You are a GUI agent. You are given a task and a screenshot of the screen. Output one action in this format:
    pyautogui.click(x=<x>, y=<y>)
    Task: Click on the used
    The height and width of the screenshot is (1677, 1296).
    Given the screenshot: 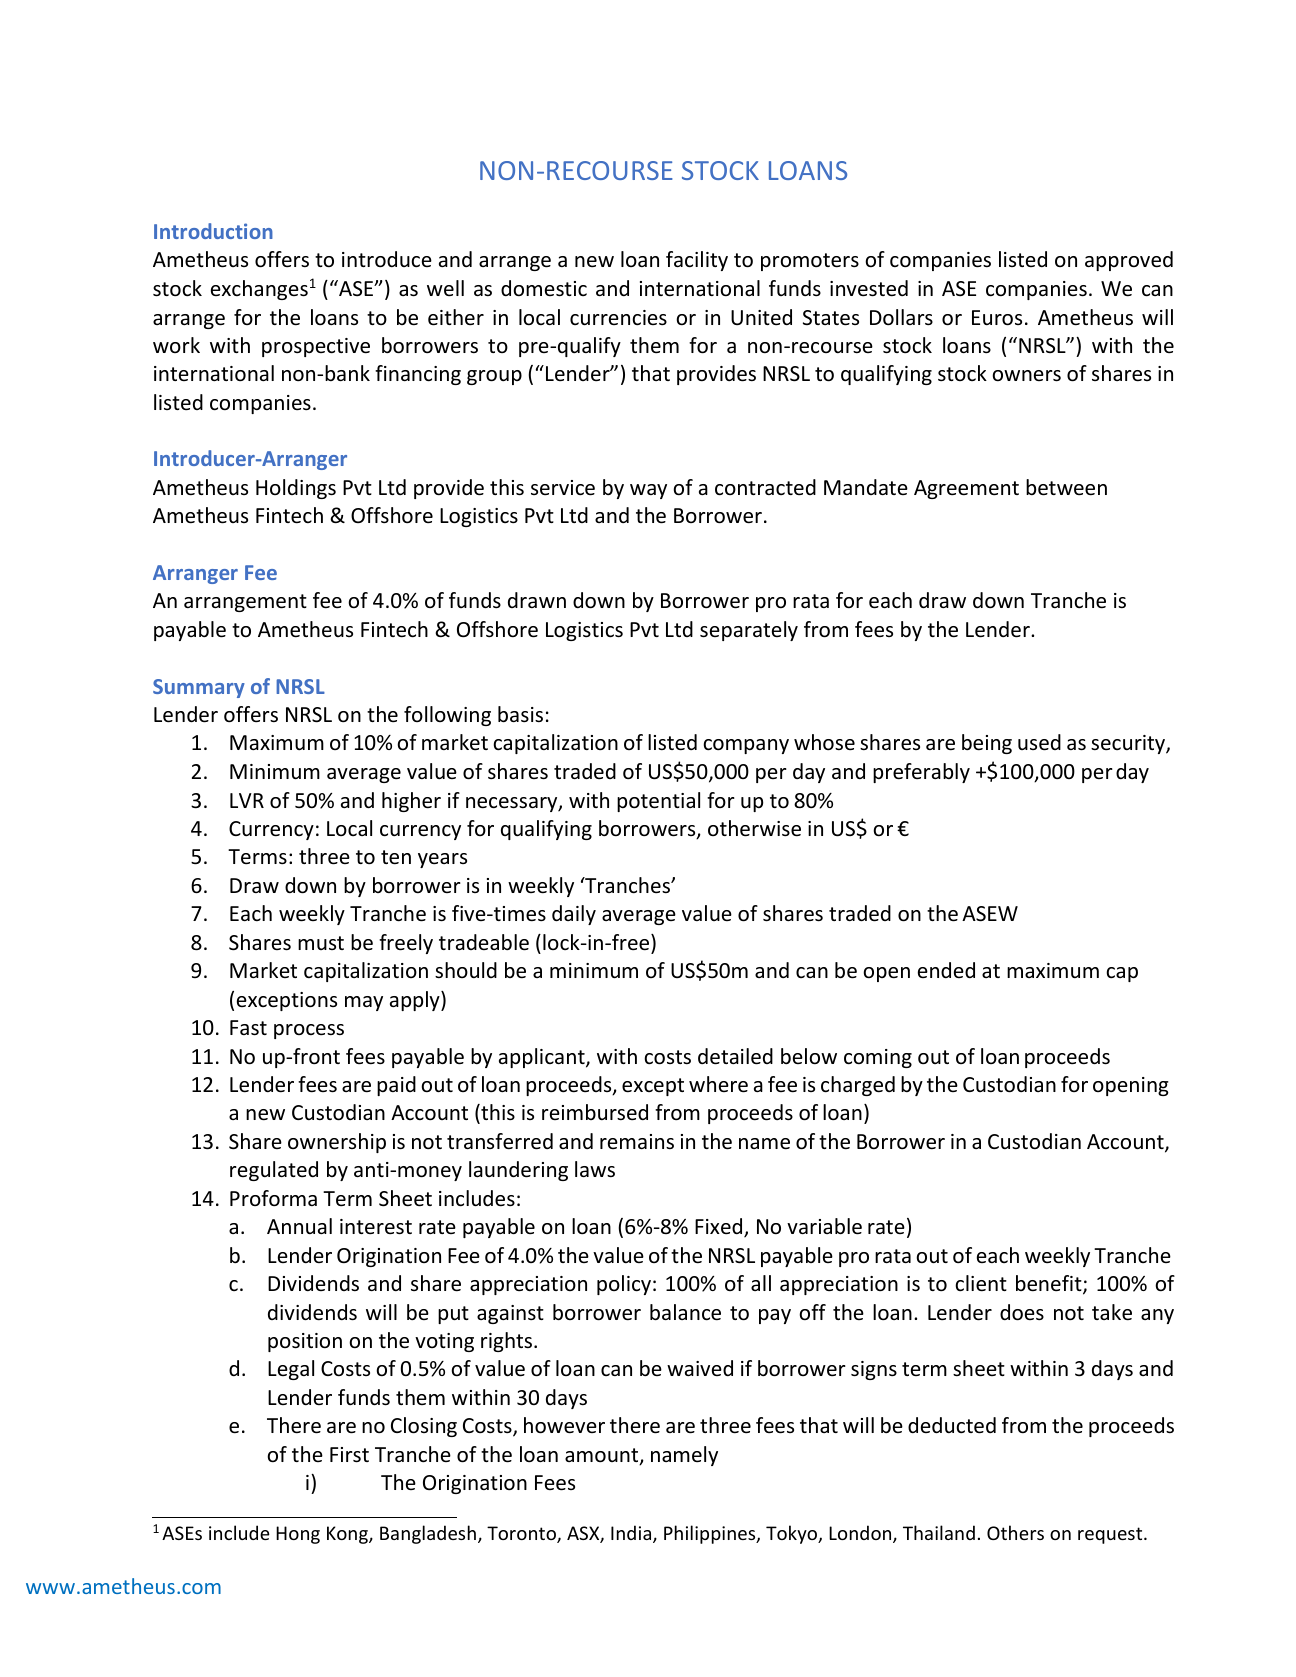 What is the action you would take?
    pyautogui.click(x=1039, y=742)
